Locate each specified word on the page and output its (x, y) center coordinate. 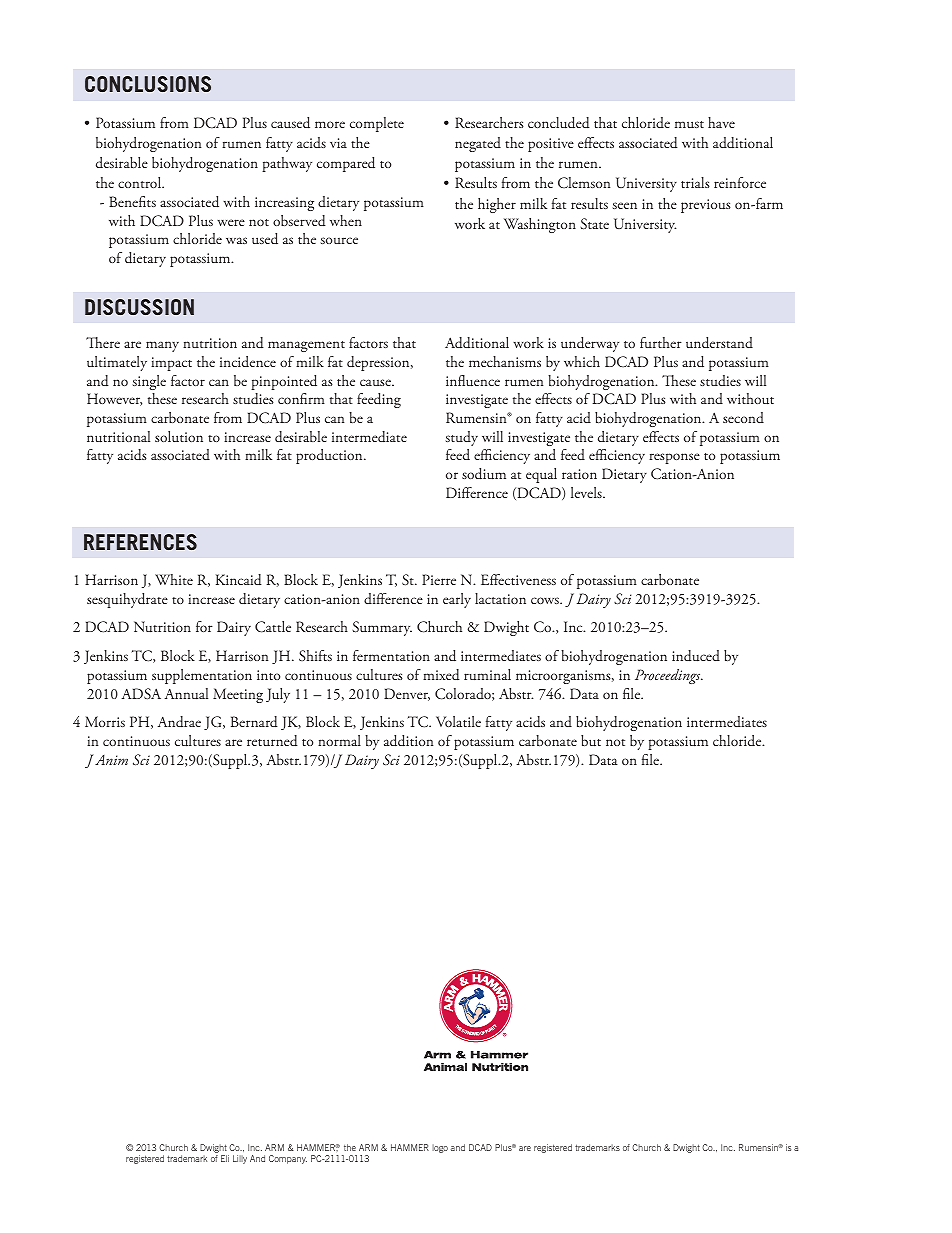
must (689, 124)
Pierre (439, 579)
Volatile (458, 721)
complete (377, 124)
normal (339, 740)
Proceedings (669, 676)
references (140, 542)
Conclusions (148, 84)
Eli (225, 1158)
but (591, 741)
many (162, 346)
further (661, 342)
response (674, 458)
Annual (186, 694)
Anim (111, 760)
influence (473, 381)
